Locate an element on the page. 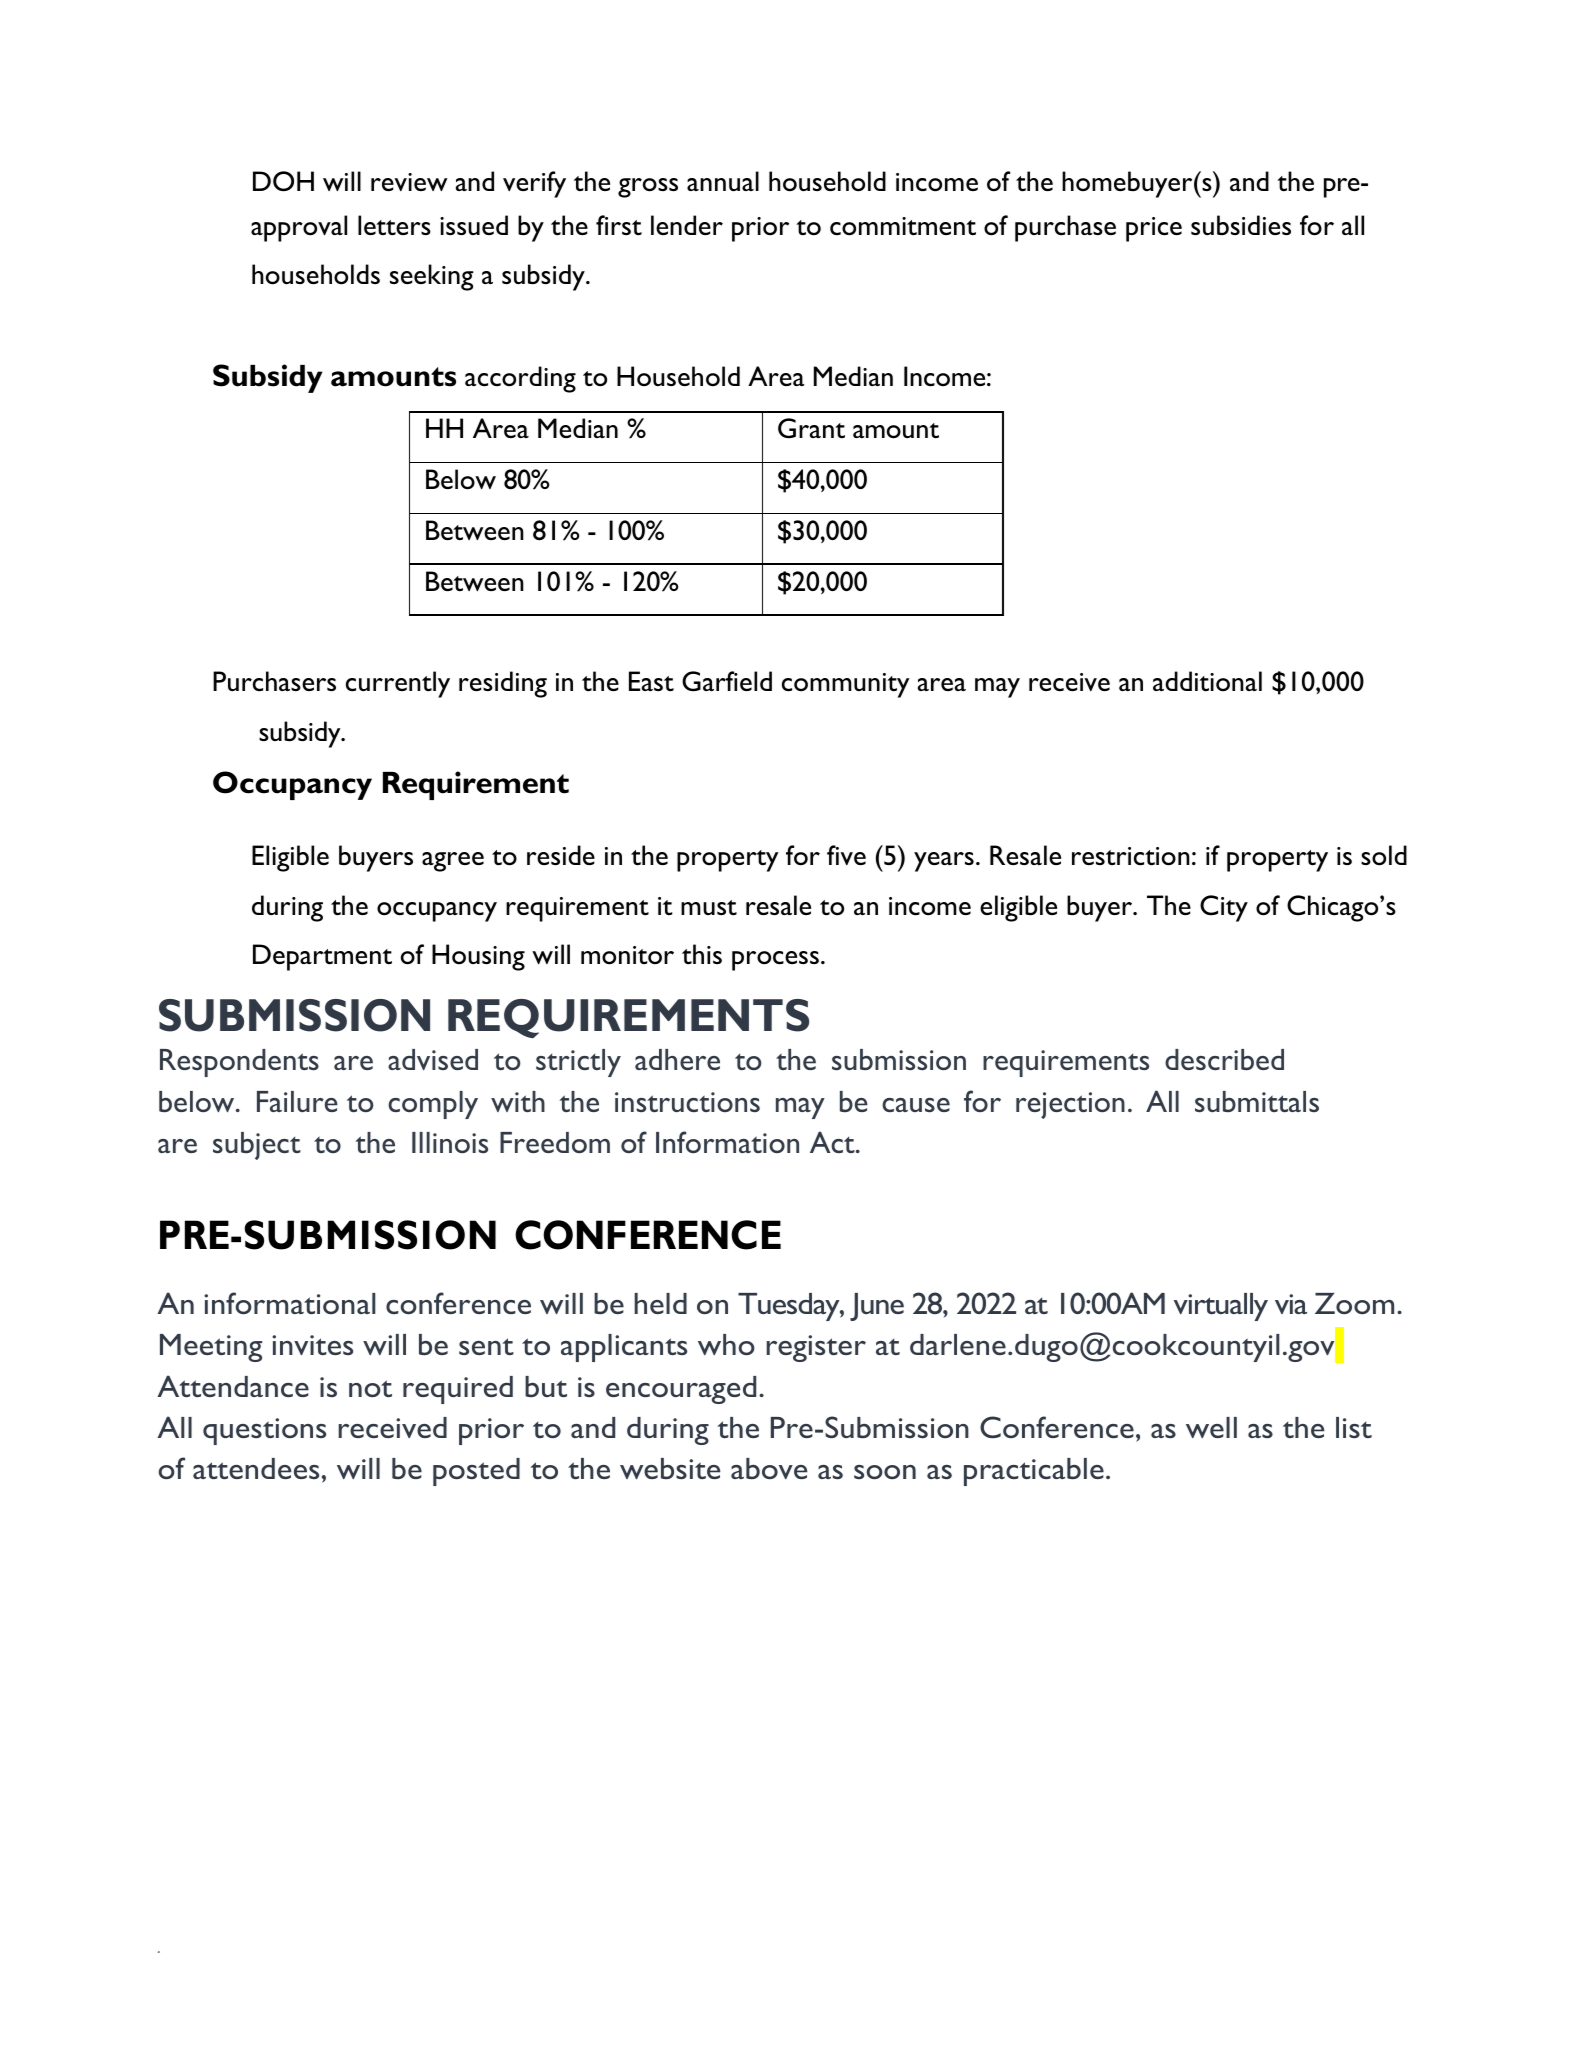  five is located at coordinates (846, 855).
